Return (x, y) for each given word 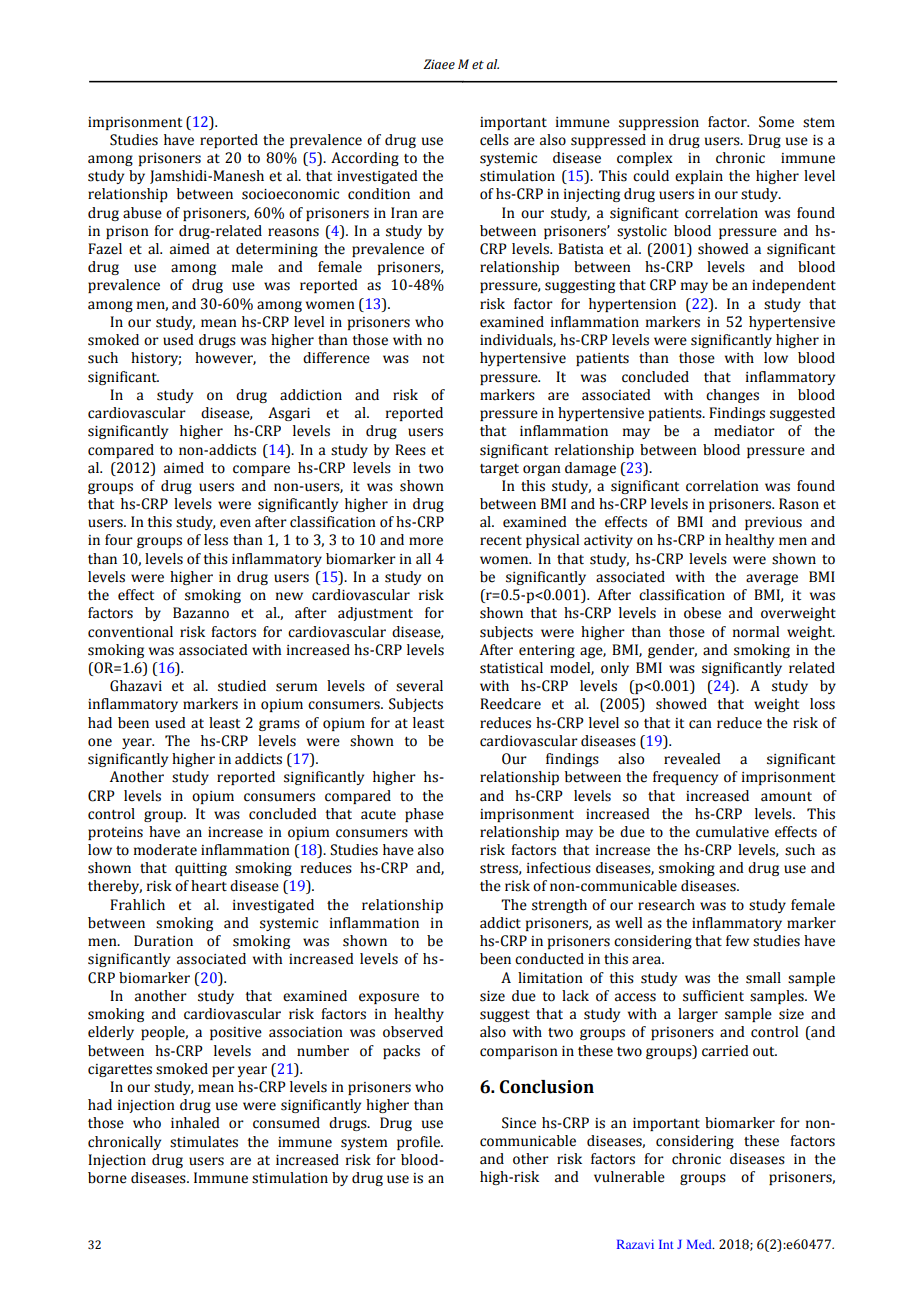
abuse (142, 213)
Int (666, 1244)
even (235, 523)
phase (424, 815)
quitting (201, 869)
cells (494, 140)
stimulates (204, 1142)
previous (773, 523)
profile (419, 1143)
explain (699, 177)
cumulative (732, 832)
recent (501, 541)
